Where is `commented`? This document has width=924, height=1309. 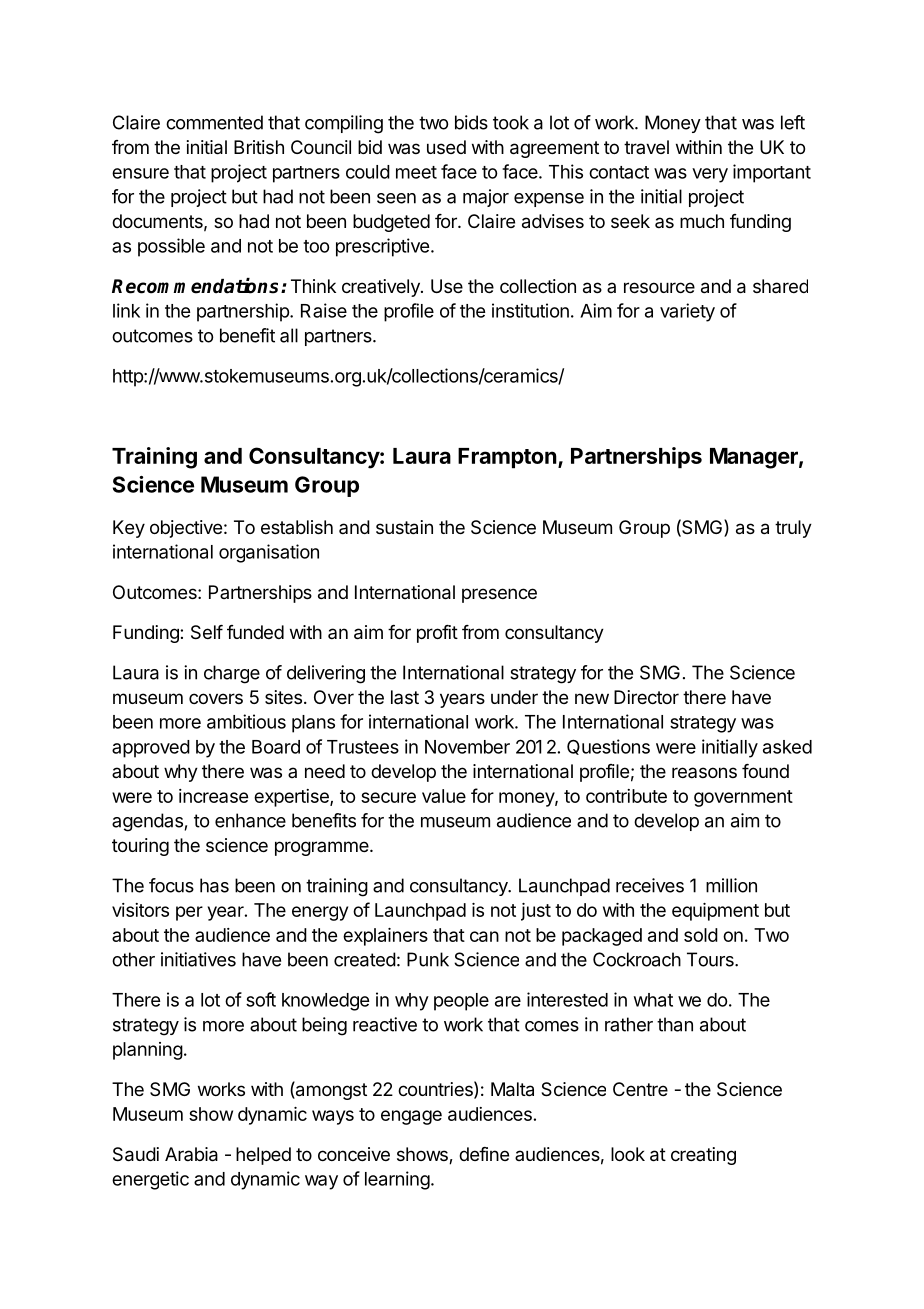
commented is located at coordinates (214, 122).
